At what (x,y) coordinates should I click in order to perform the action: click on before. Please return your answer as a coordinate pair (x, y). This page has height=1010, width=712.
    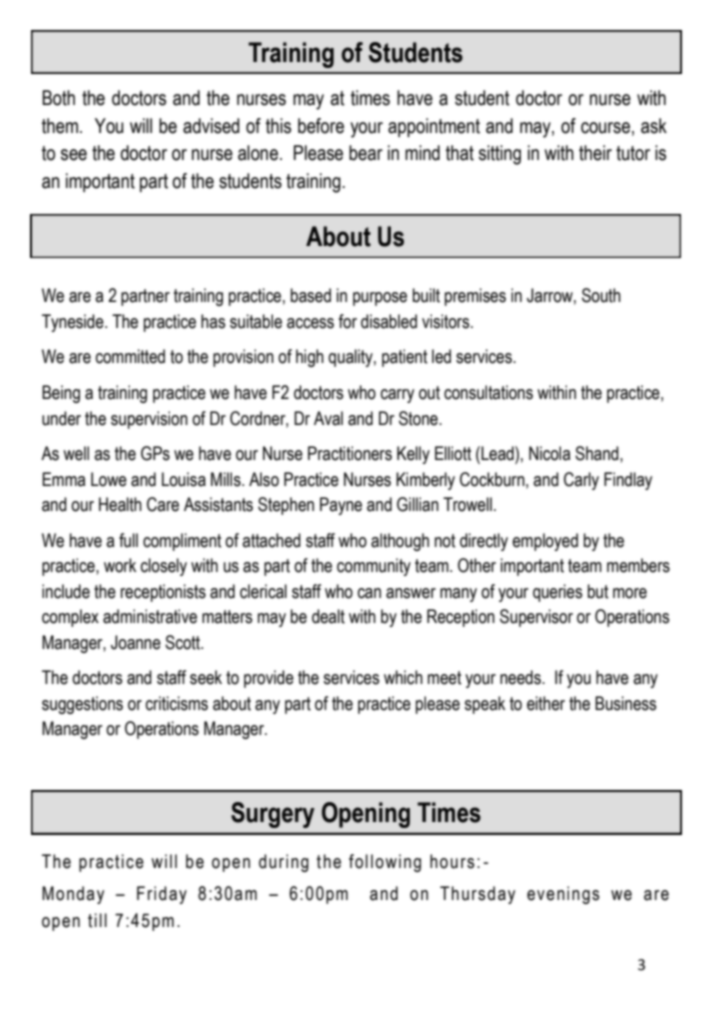
    Looking at the image, I should click on (321, 126).
